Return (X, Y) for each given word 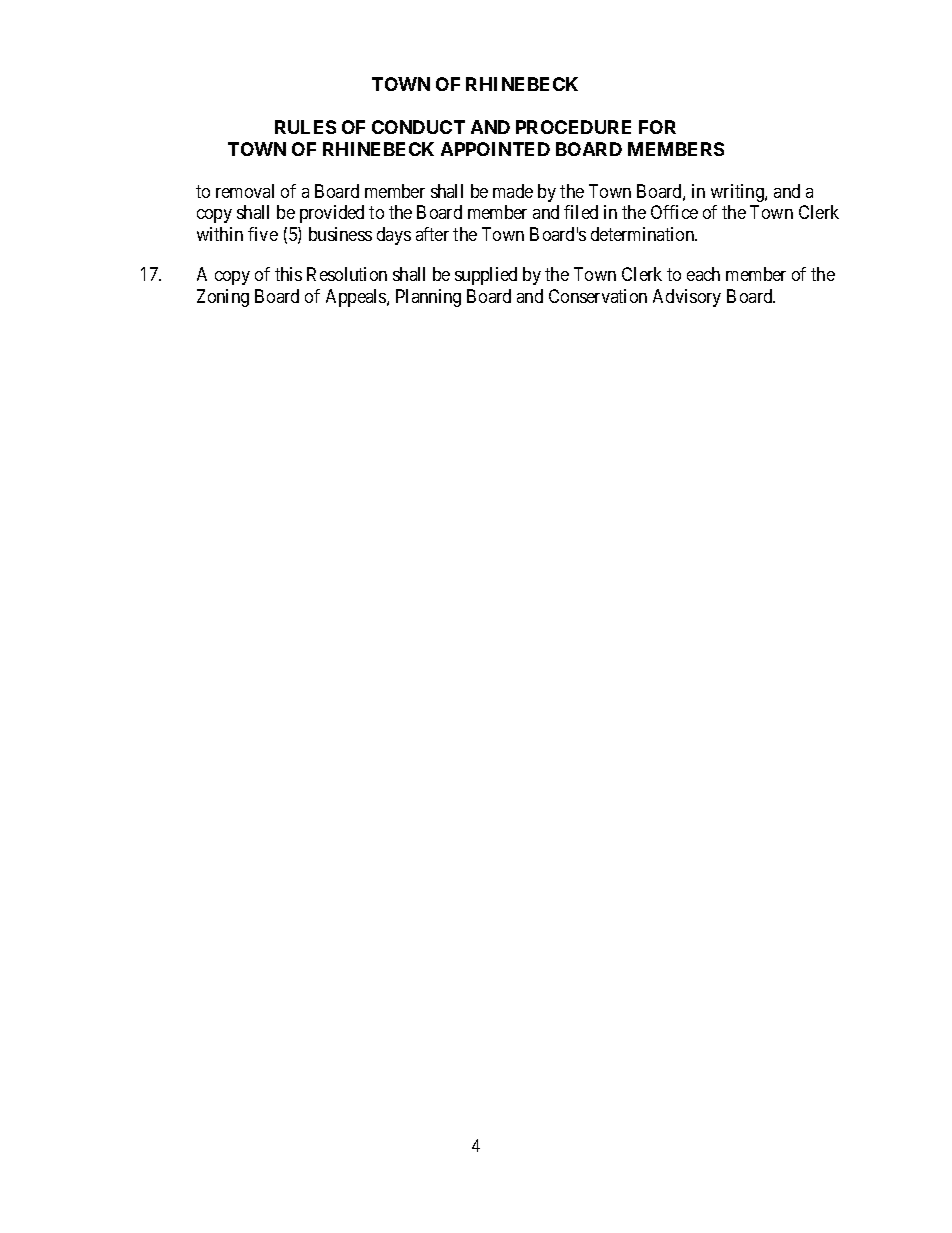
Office (674, 212)
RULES (305, 127)
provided (332, 214)
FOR (657, 127)
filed (581, 212)
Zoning (223, 298)
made (513, 191)
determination (644, 234)
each (703, 274)
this (288, 274)
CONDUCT (418, 127)
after (432, 234)
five (263, 234)
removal (245, 191)
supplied (486, 276)
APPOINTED (495, 149)
